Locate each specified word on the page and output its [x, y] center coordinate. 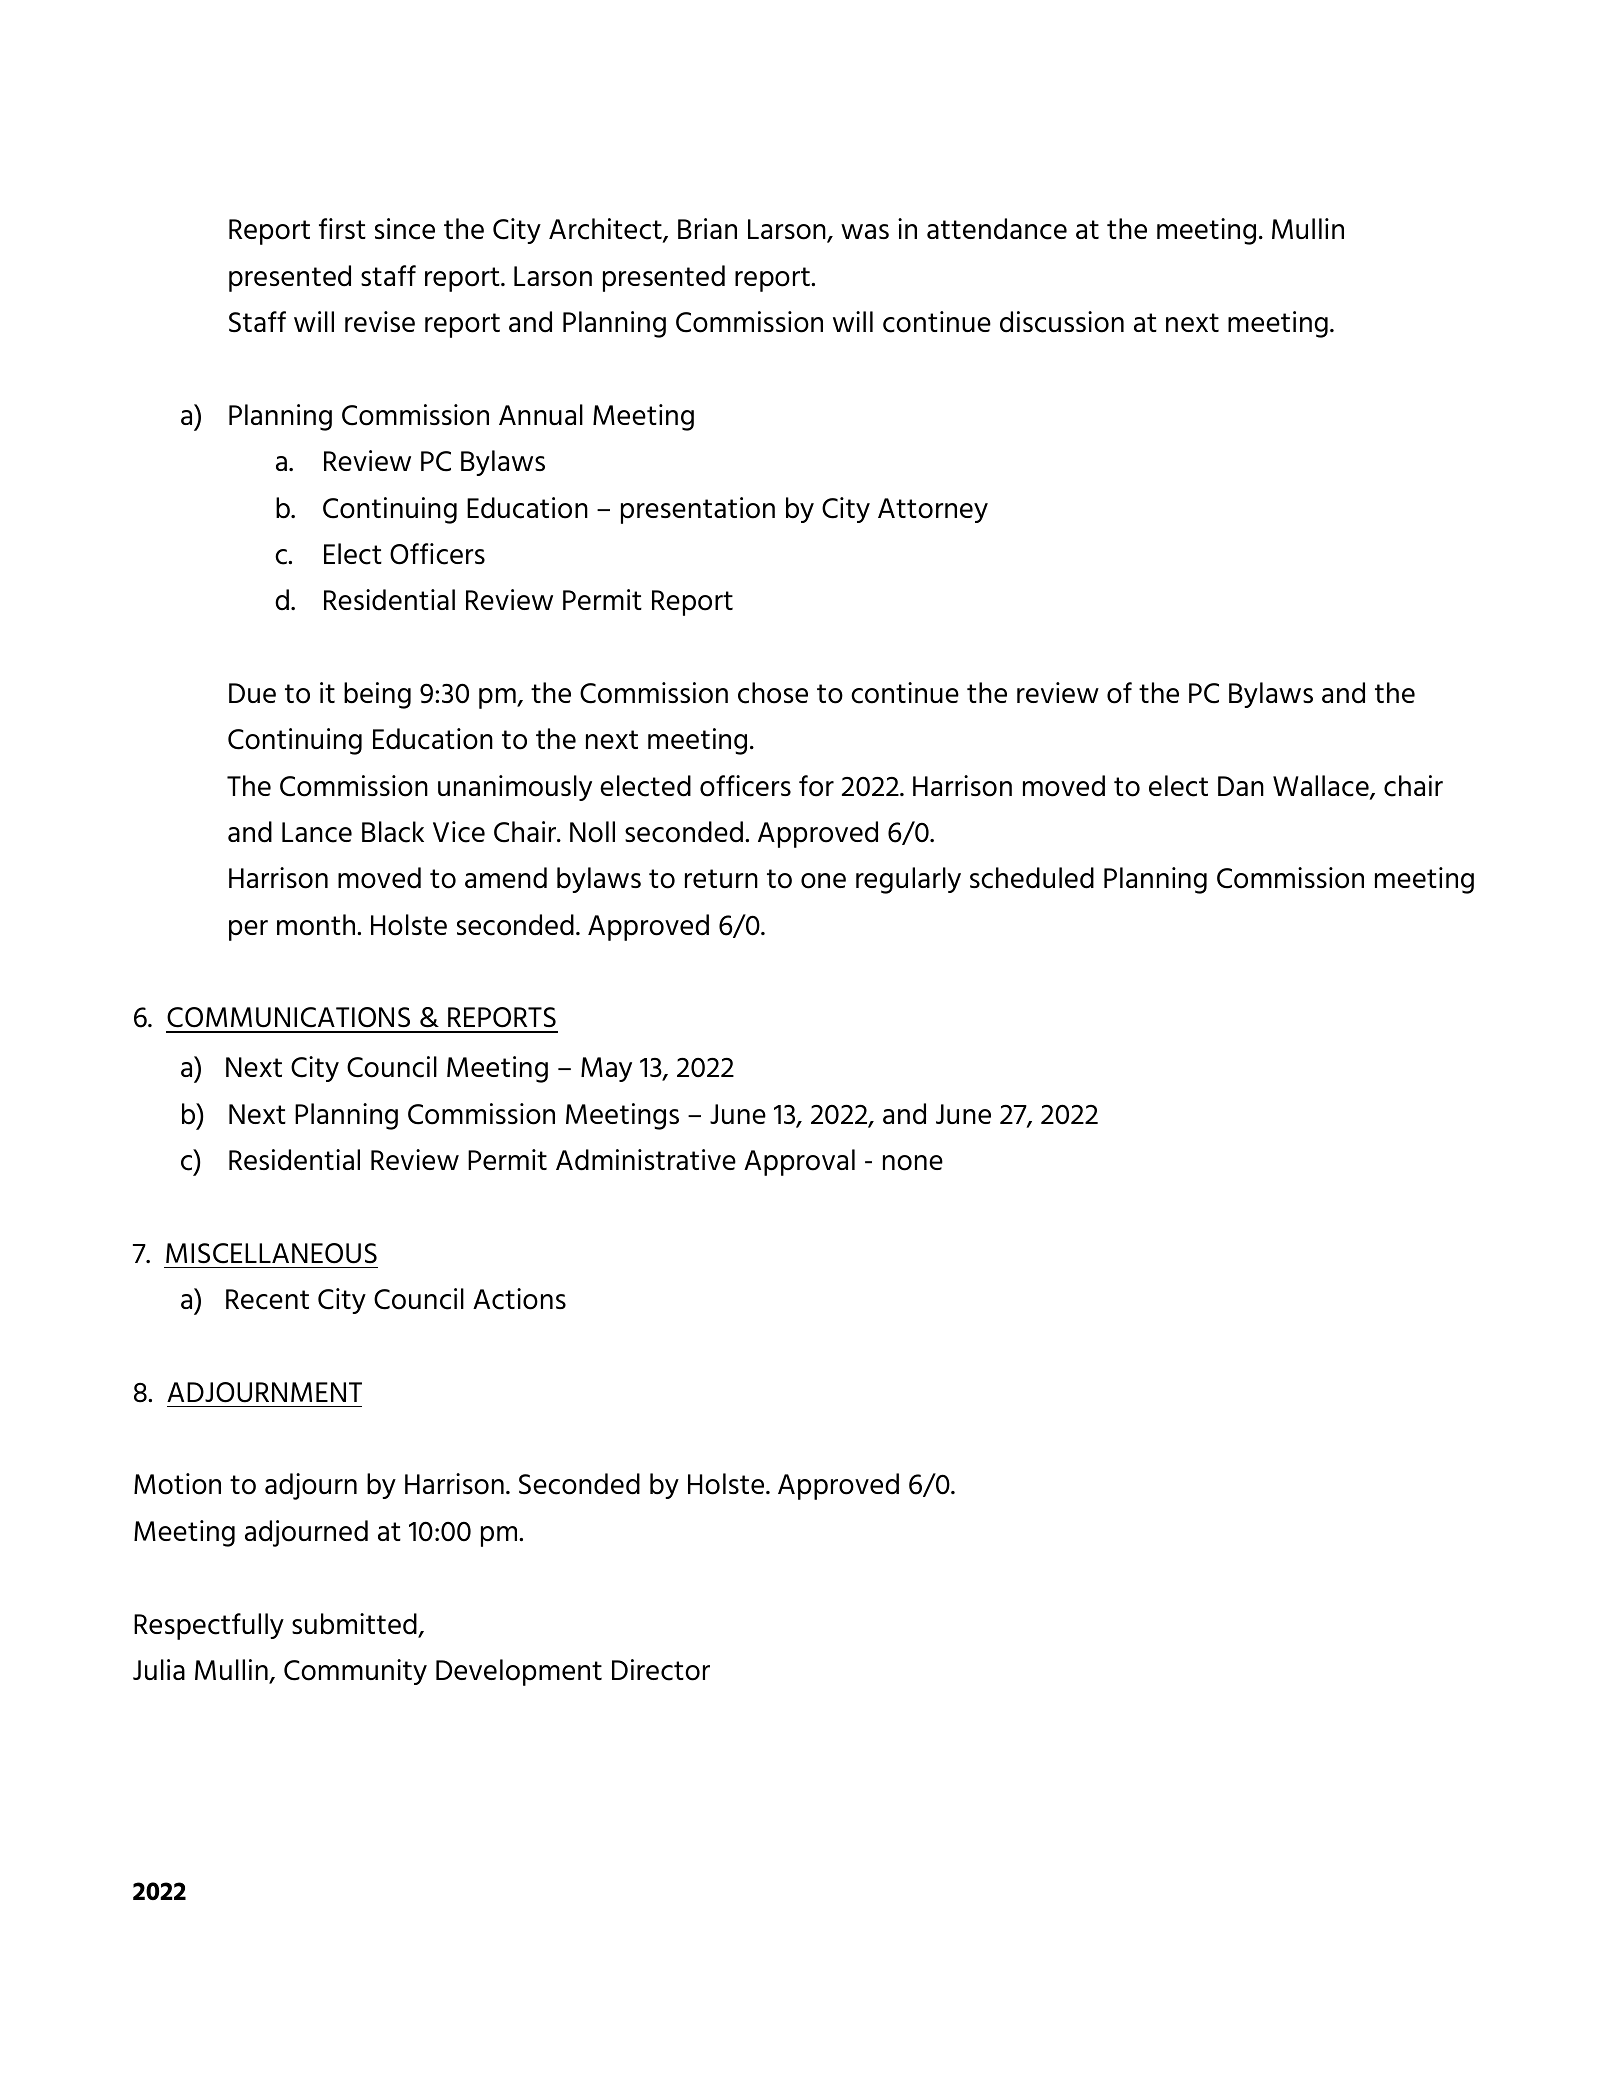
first [342, 228]
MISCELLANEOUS [271, 1253]
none [913, 1163]
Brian [707, 228]
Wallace [1322, 787]
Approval [799, 1162]
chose [773, 693]
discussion [1062, 322]
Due [252, 693]
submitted [355, 1625]
